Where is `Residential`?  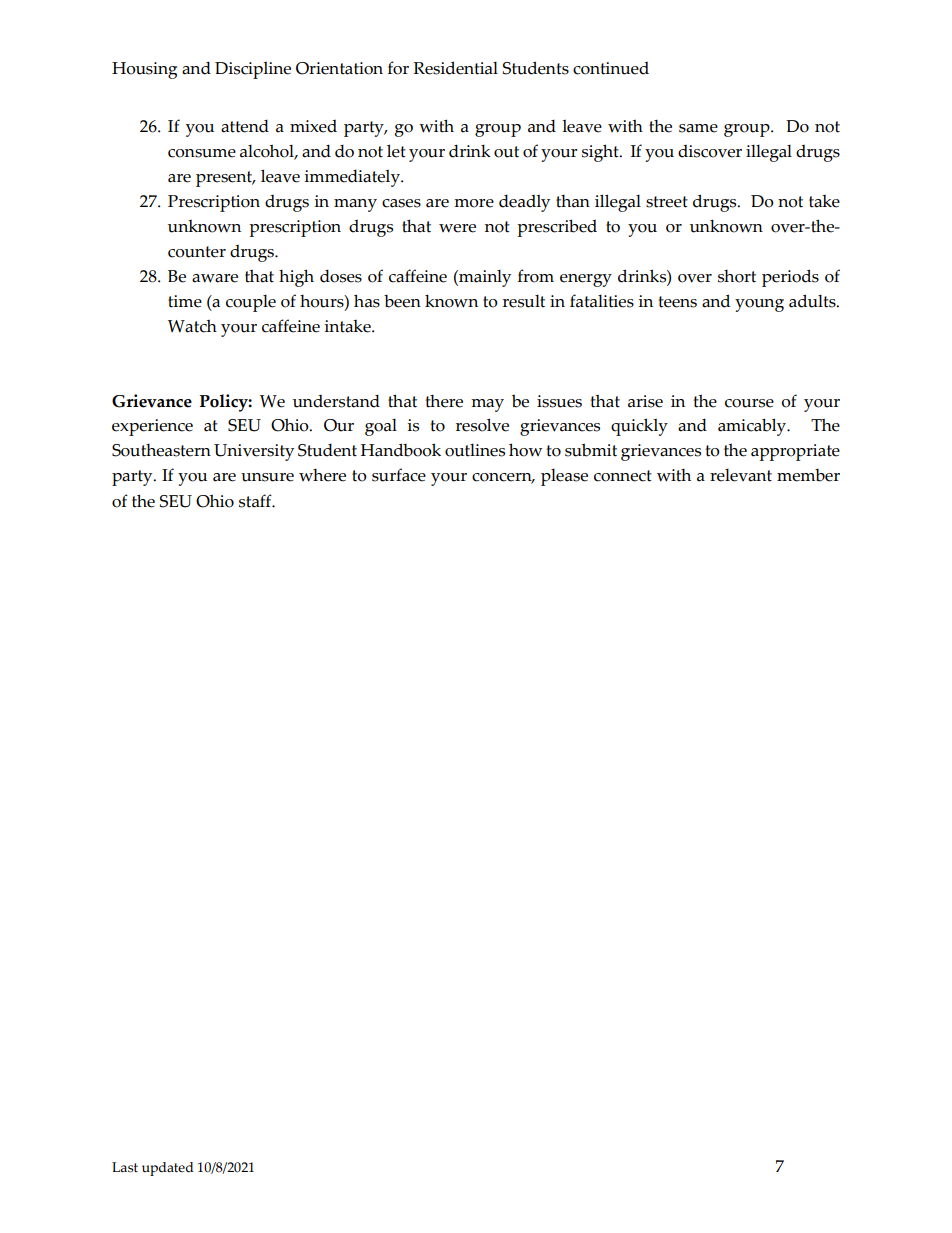
Residential is located at coordinates (455, 68).
